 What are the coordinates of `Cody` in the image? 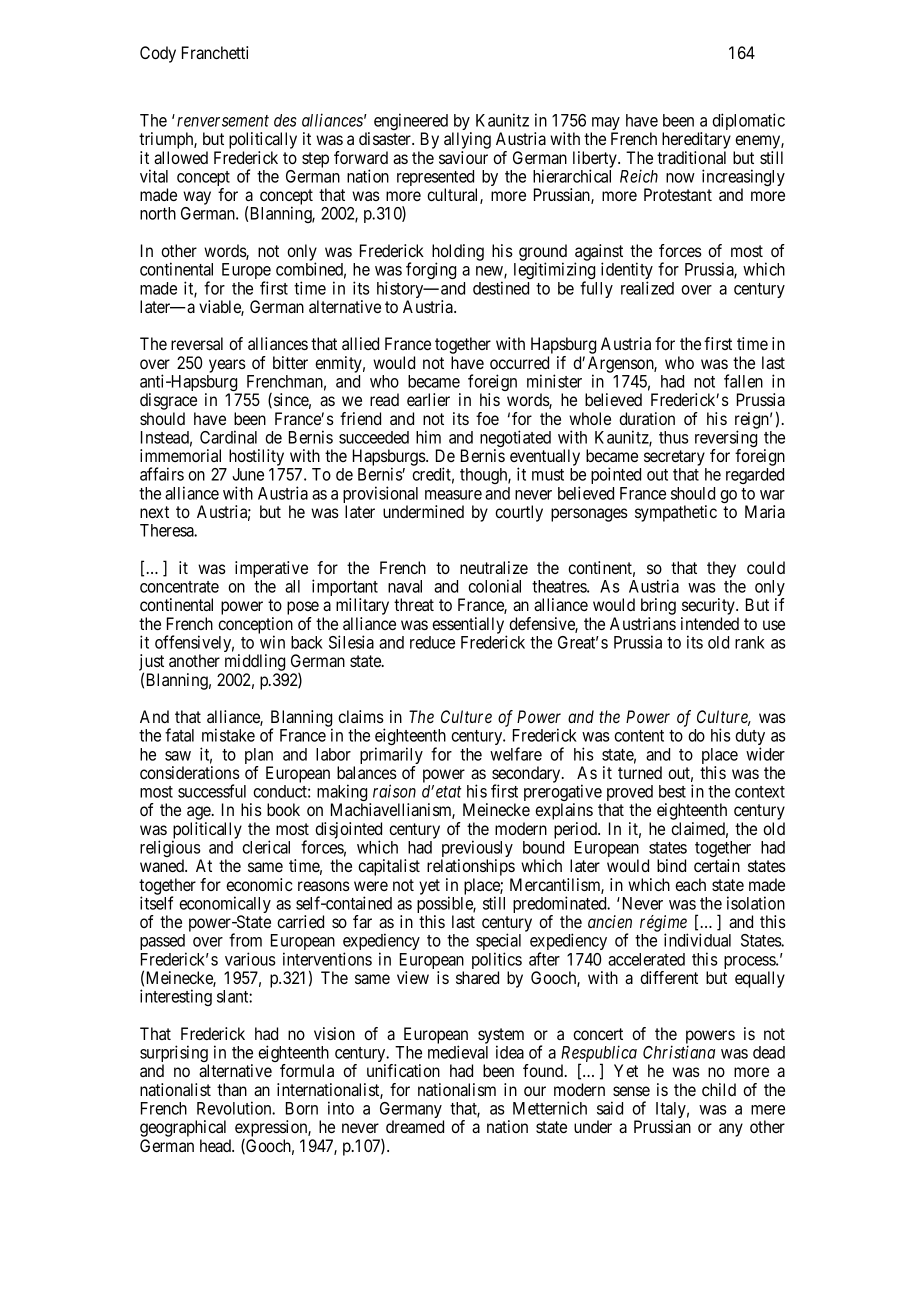 It's located at (158, 54).
